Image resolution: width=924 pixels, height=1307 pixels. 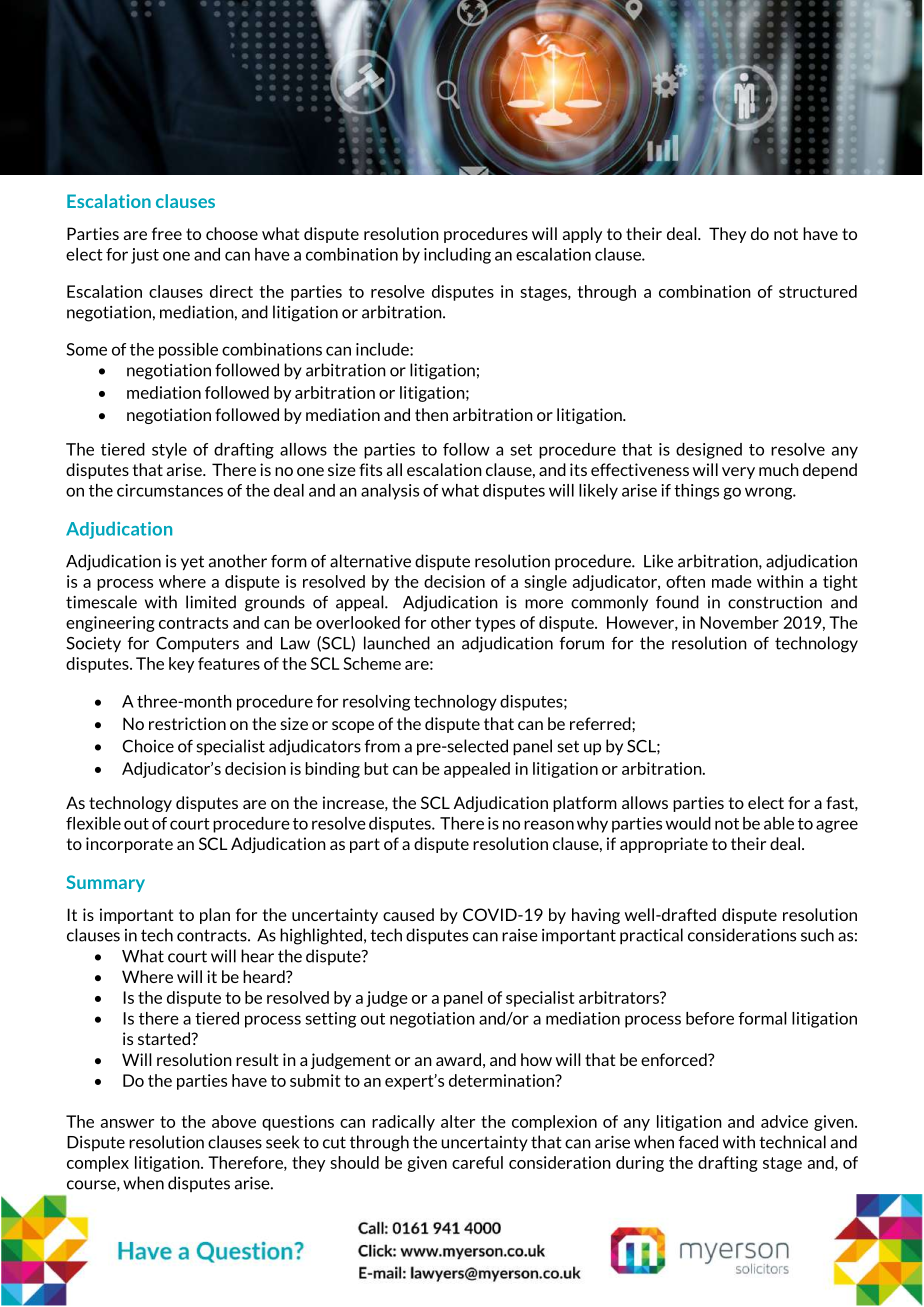 What do you see at coordinates (739, 622) in the document?
I see `November` at bounding box center [739, 622].
